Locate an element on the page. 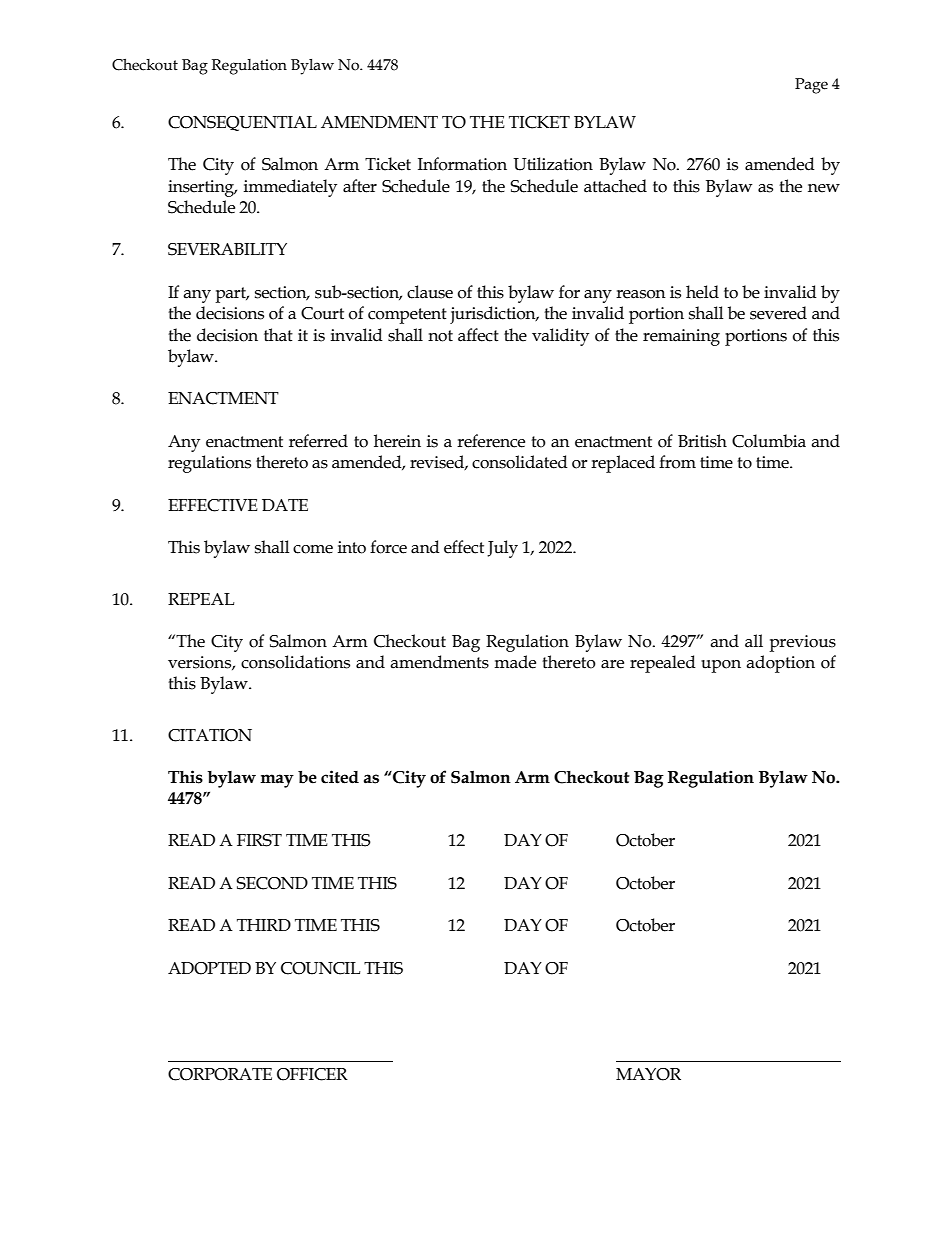 This image has width=952, height=1233. CITATION is located at coordinates (210, 735).
